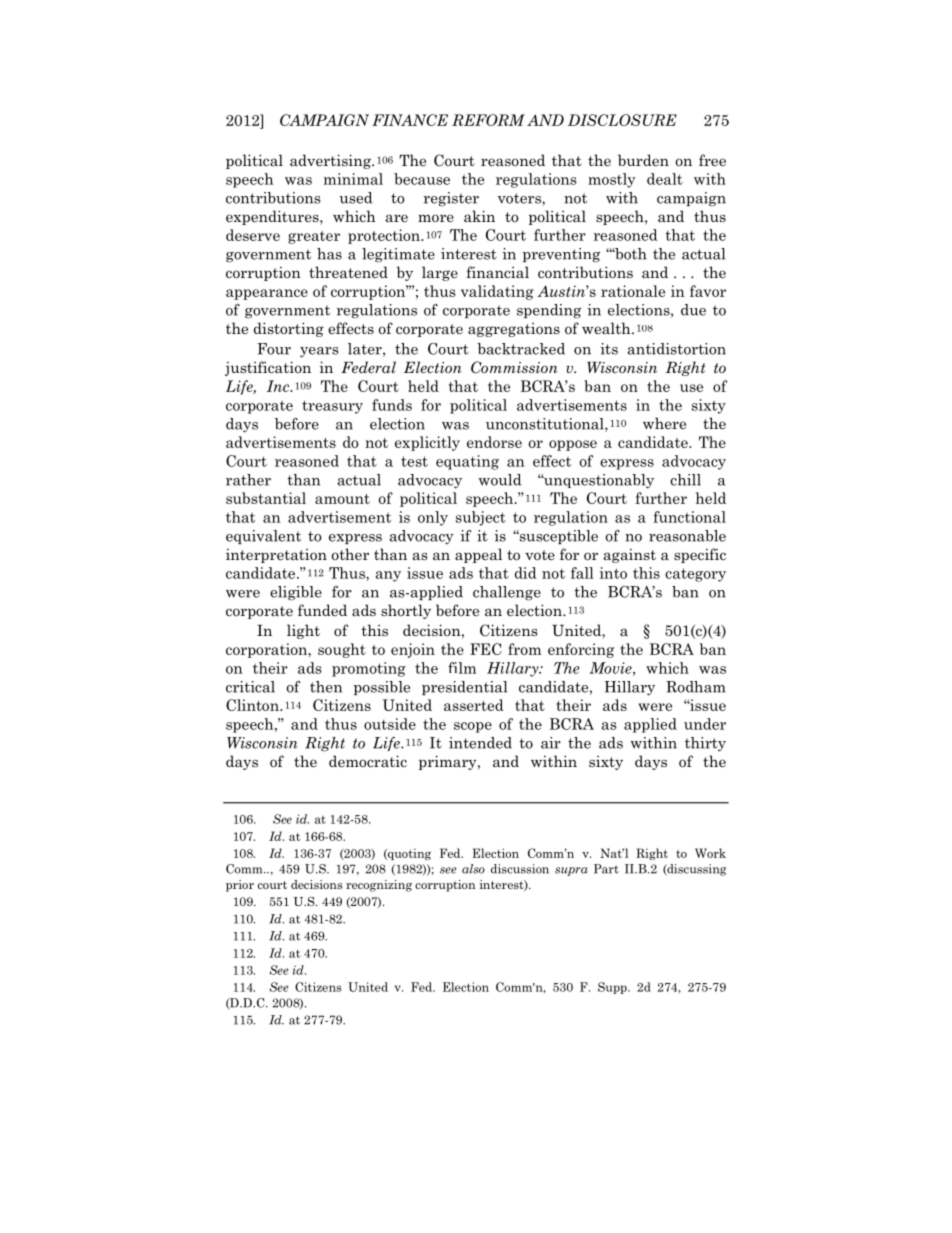 Image resolution: width=952 pixels, height=1233 pixels. Describe the element at coordinates (664, 423) in the screenshot. I see `where` at that location.
